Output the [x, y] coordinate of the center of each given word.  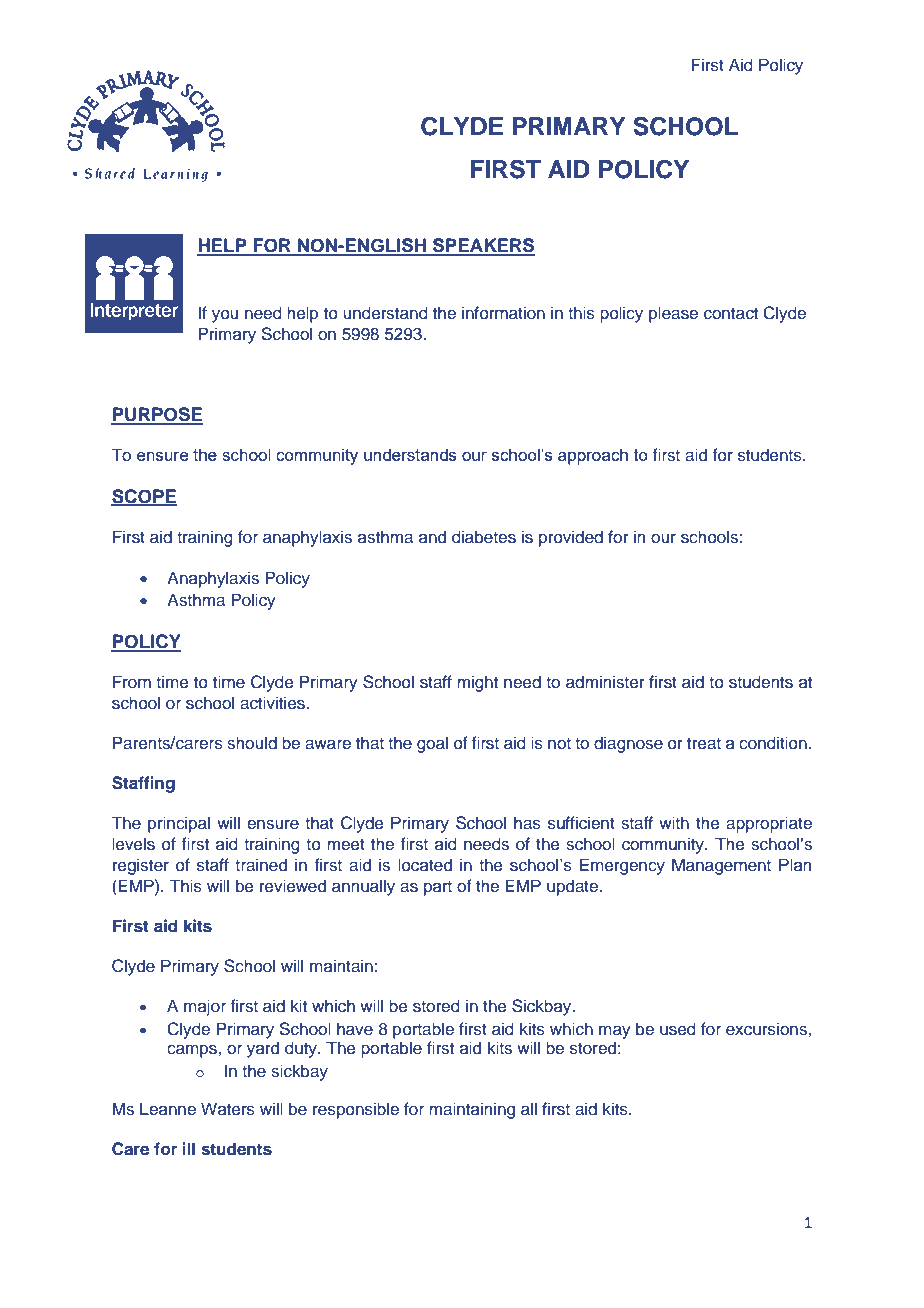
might [477, 683]
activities [273, 703]
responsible [356, 1110]
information [503, 313]
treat [704, 743]
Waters [228, 1109]
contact [731, 314]
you [225, 316]
